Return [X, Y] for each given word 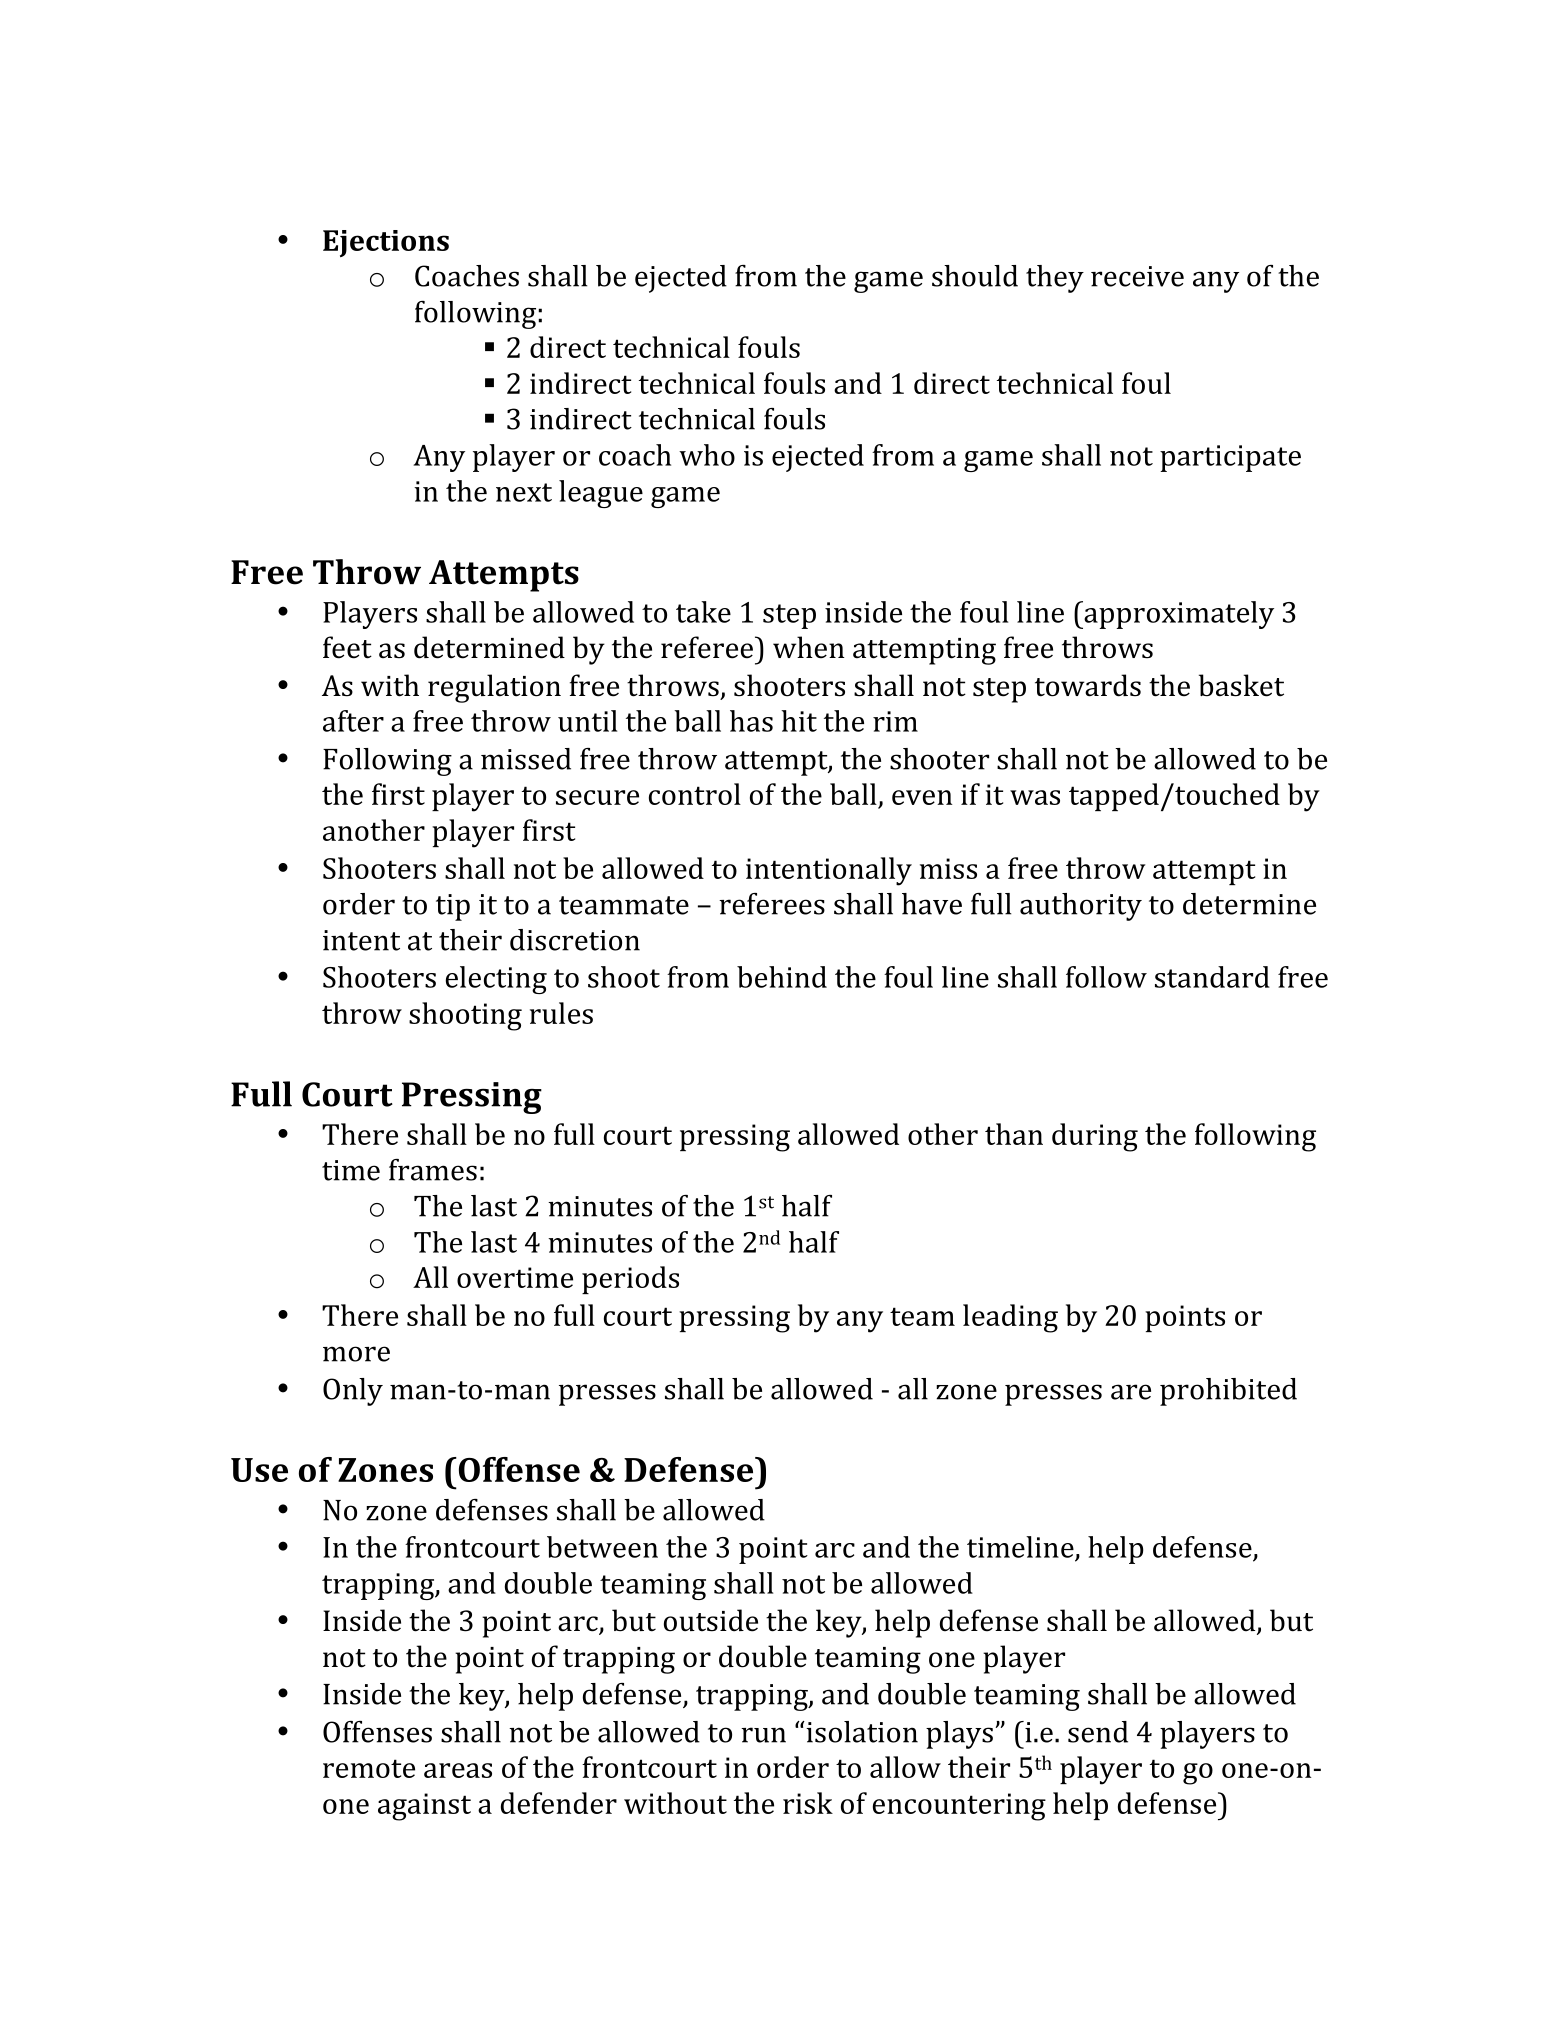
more [356, 1354]
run [763, 1735]
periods [630, 1280]
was [1035, 797]
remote [369, 1768]
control [695, 794]
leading [1010, 1318]
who [707, 455]
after [353, 721]
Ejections [386, 243]
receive [1137, 276]
